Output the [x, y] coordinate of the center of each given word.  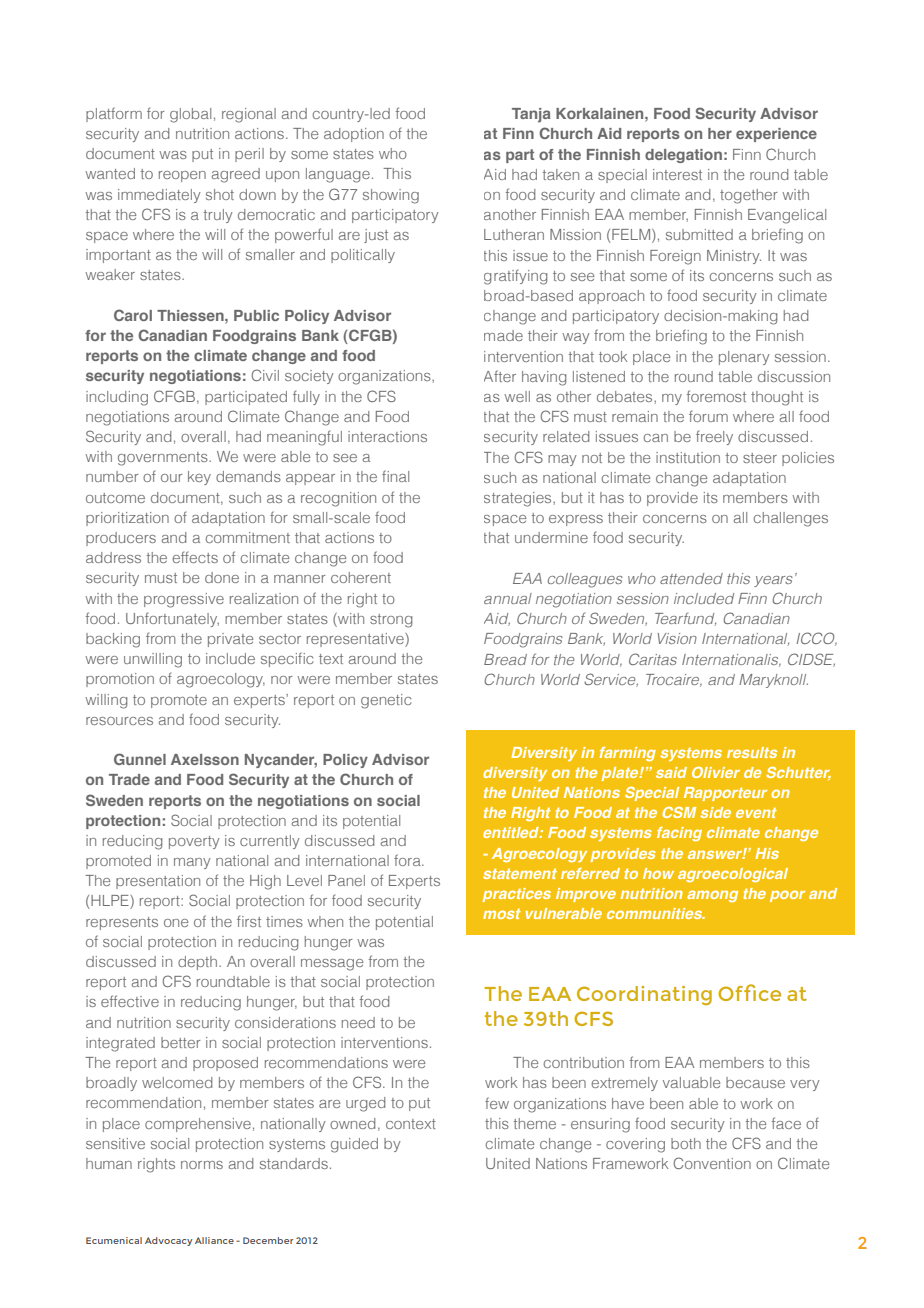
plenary [744, 358]
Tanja [531, 115]
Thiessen [191, 315]
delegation [683, 156]
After [500, 376]
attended [691, 578]
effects [195, 557]
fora [408, 860]
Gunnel [140, 759]
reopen [182, 176]
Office [749, 992]
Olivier [716, 772]
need [358, 1022]
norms [202, 1165]
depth [199, 963]
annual [508, 598]
